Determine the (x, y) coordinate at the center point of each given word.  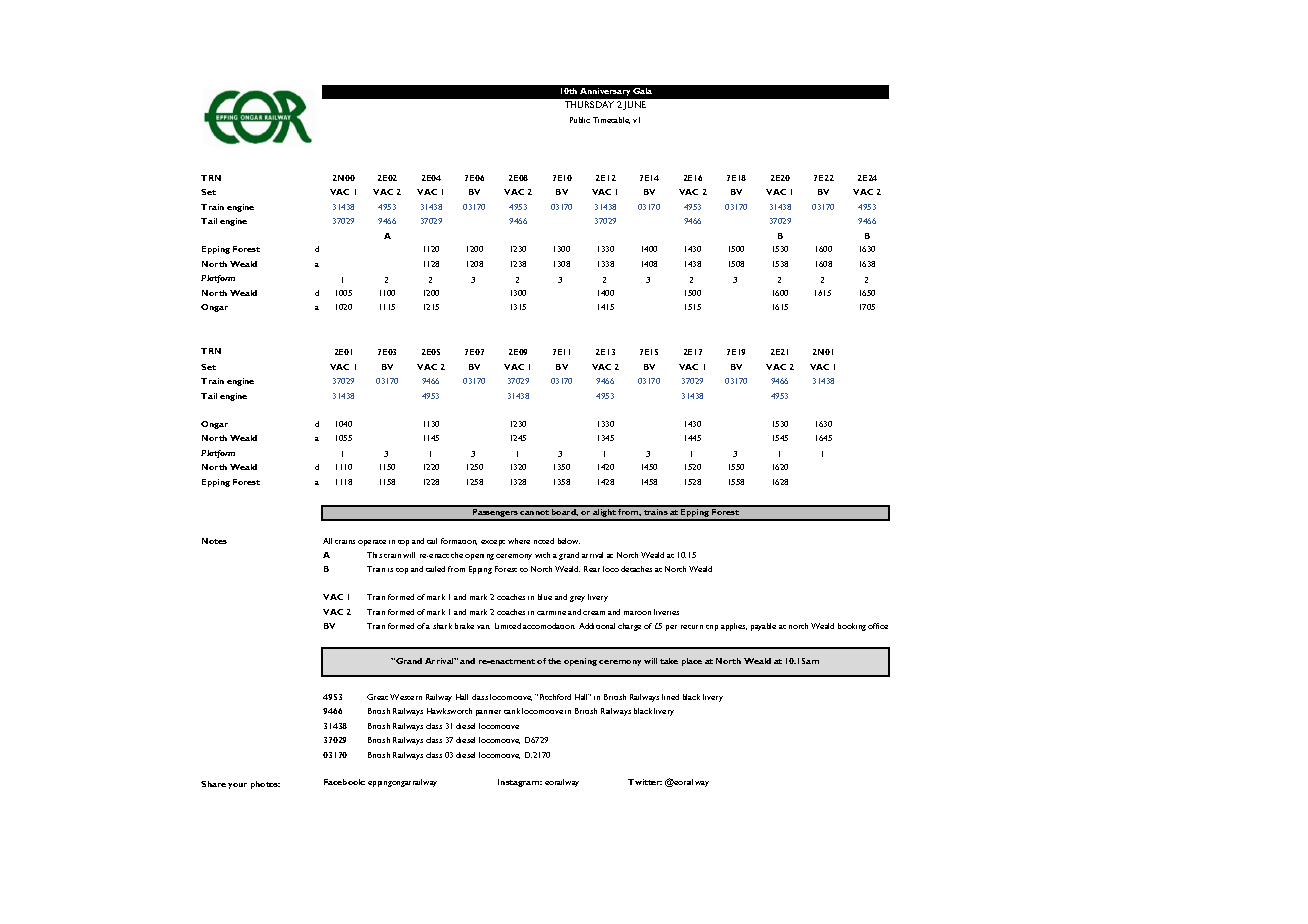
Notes (214, 541)
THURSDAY (589, 104)
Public (580, 120)
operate (372, 543)
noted (544, 541)
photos (265, 785)
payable (763, 627)
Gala (642, 91)
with (542, 555)
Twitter (645, 782)
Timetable (611, 120)
